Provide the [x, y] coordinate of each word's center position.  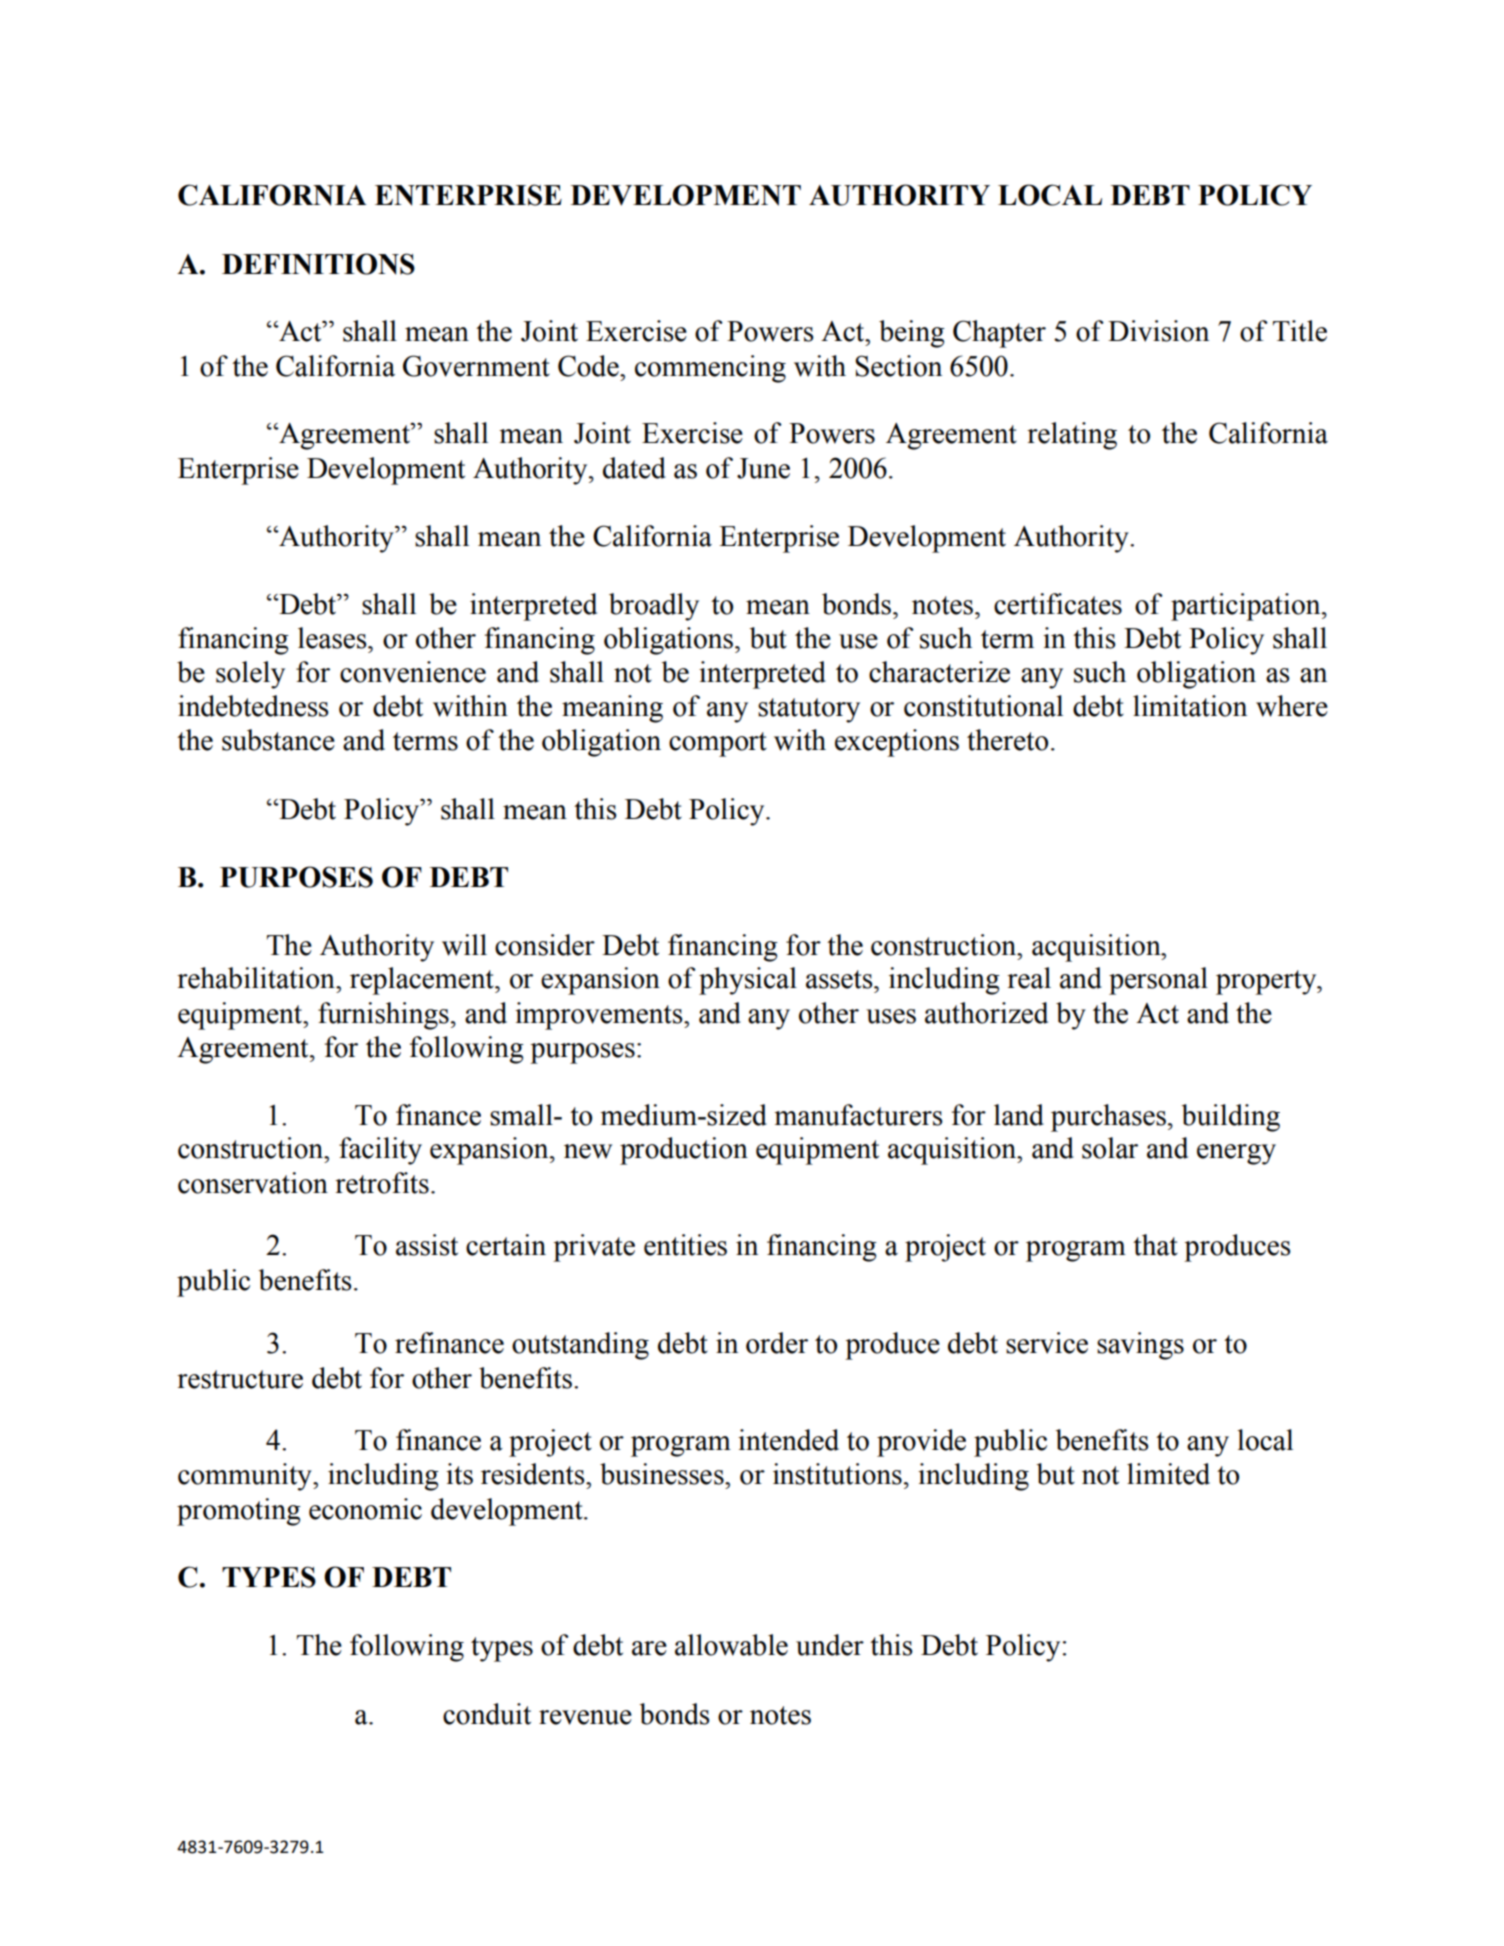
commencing [710, 369]
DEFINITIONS [318, 264]
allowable [731, 1645]
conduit [487, 1714]
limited [1168, 1474]
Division [1158, 331]
